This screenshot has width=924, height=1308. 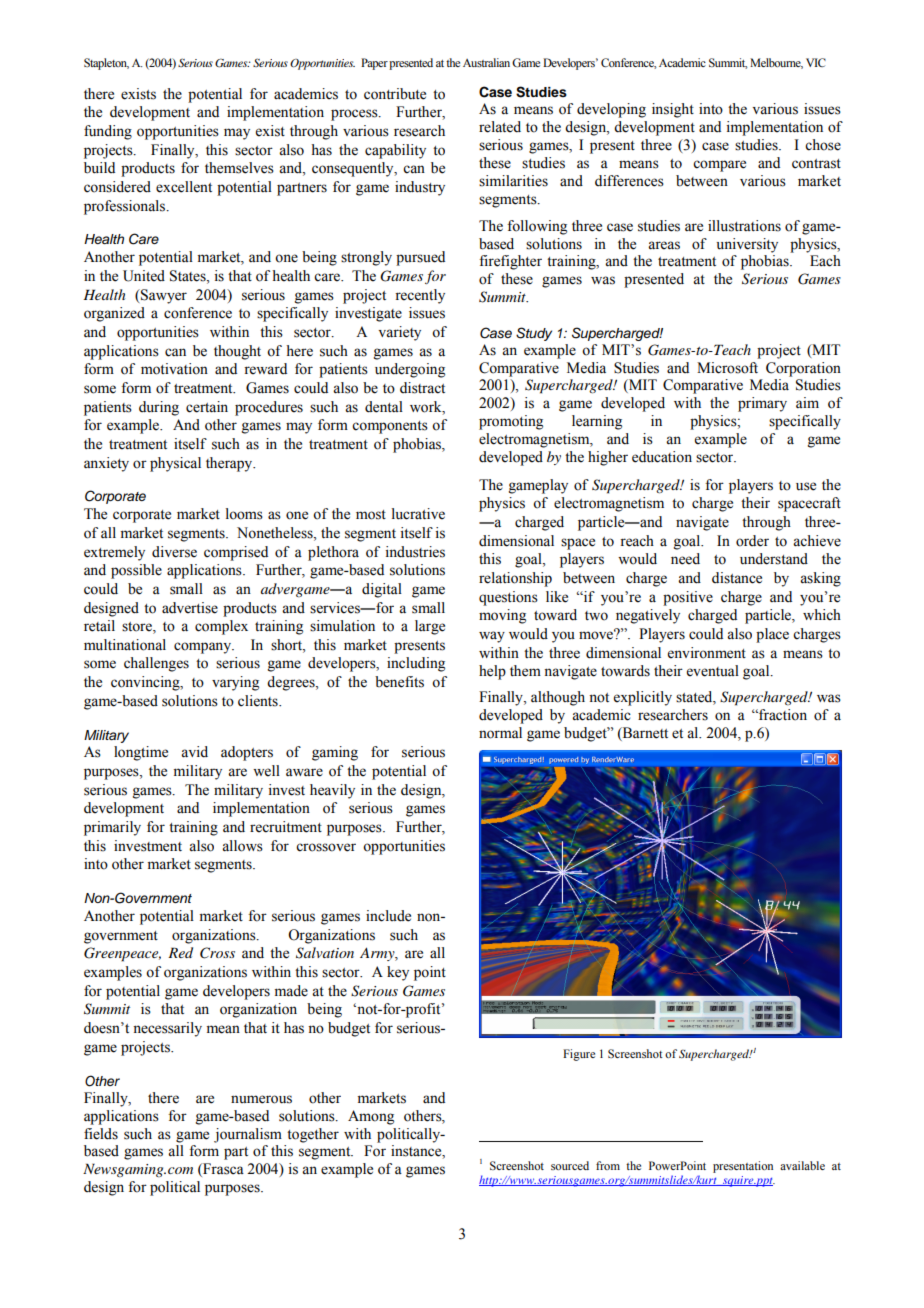 I want to click on promoting, so click(x=511, y=422).
